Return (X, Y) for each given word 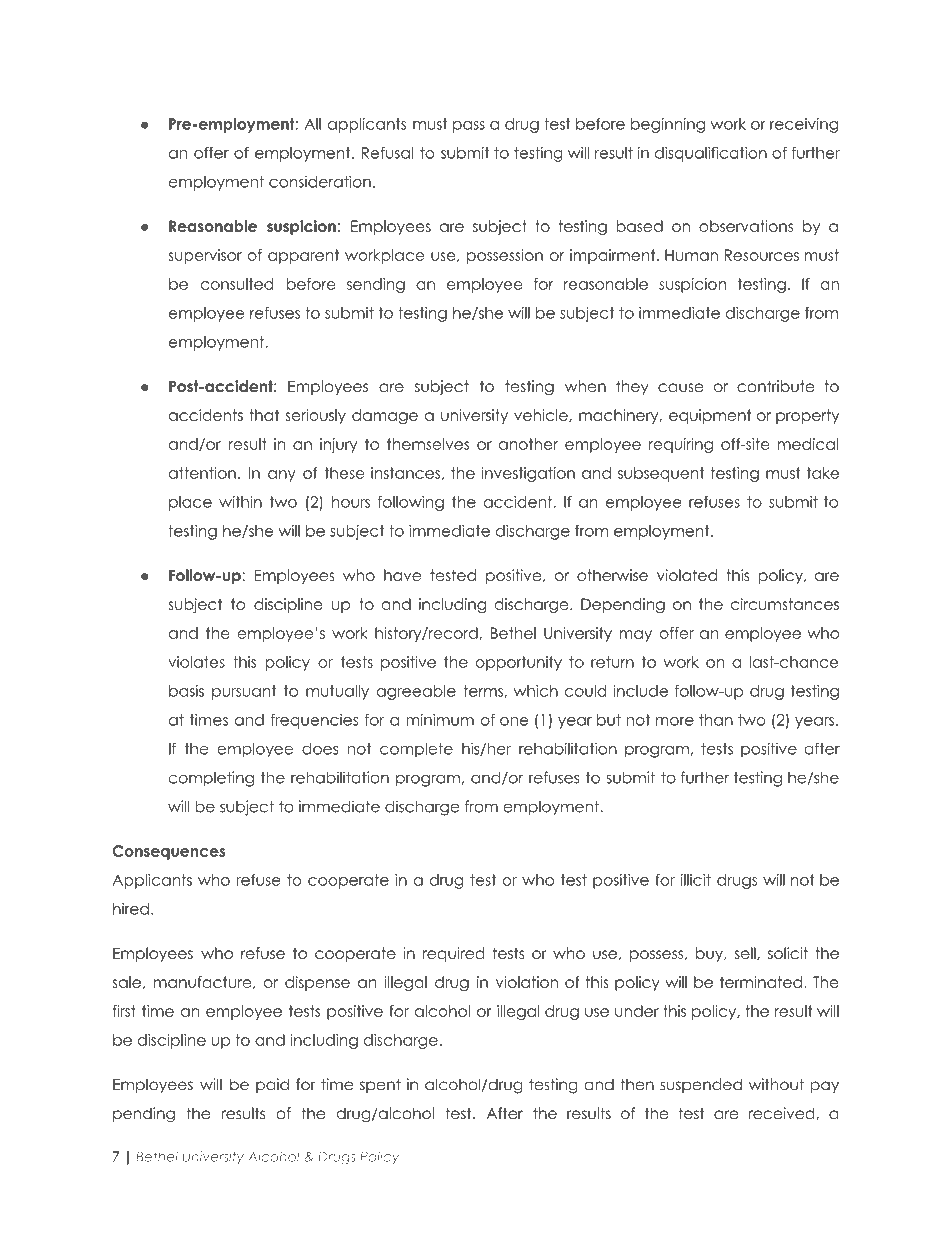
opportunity (518, 663)
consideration (320, 181)
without (776, 1084)
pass (469, 127)
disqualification (711, 154)
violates (196, 662)
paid (272, 1085)
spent (380, 1086)
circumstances (785, 604)
